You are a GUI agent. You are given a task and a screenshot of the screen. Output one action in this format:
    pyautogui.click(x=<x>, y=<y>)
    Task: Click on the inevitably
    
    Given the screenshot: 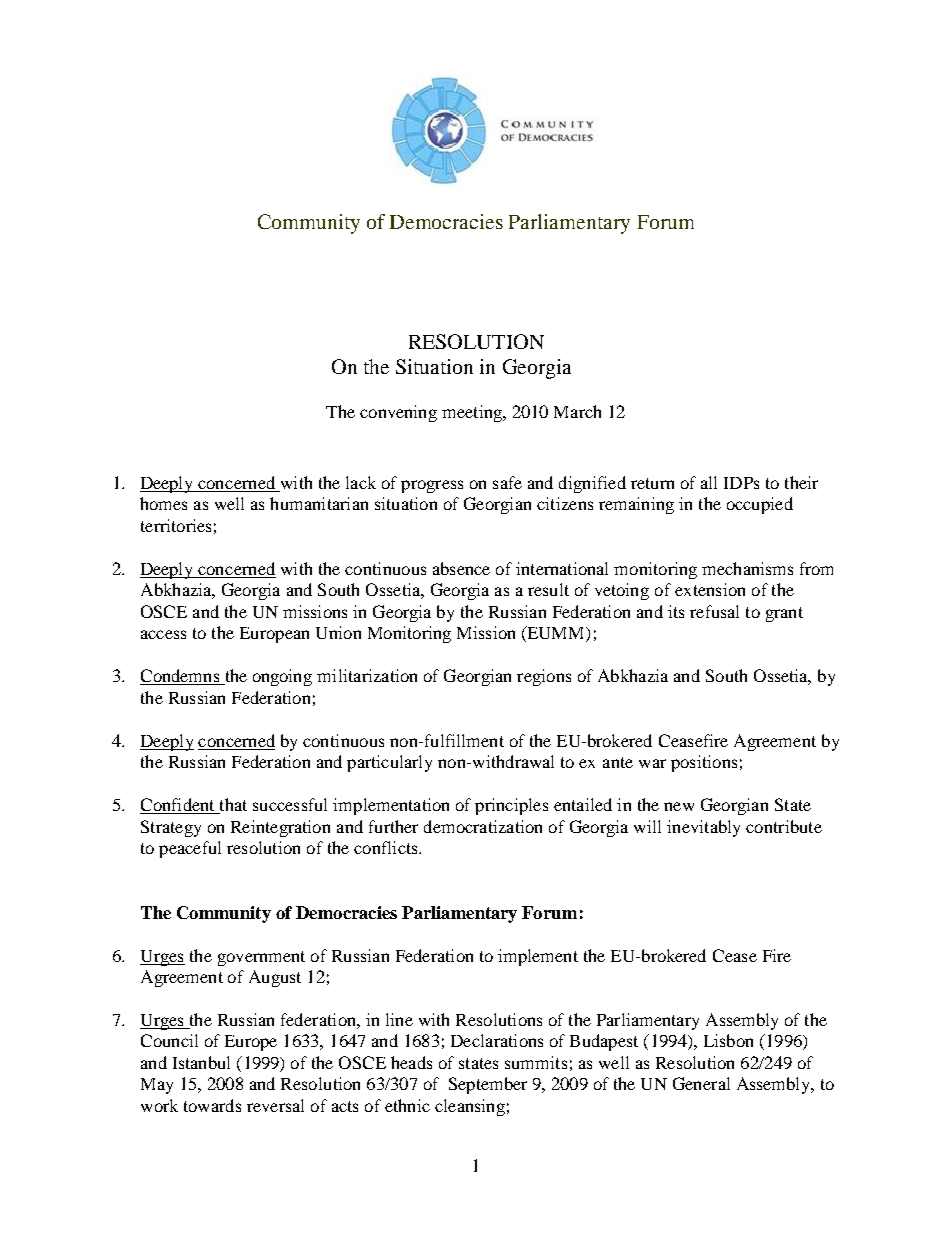 What is the action you would take?
    pyautogui.click(x=703, y=828)
